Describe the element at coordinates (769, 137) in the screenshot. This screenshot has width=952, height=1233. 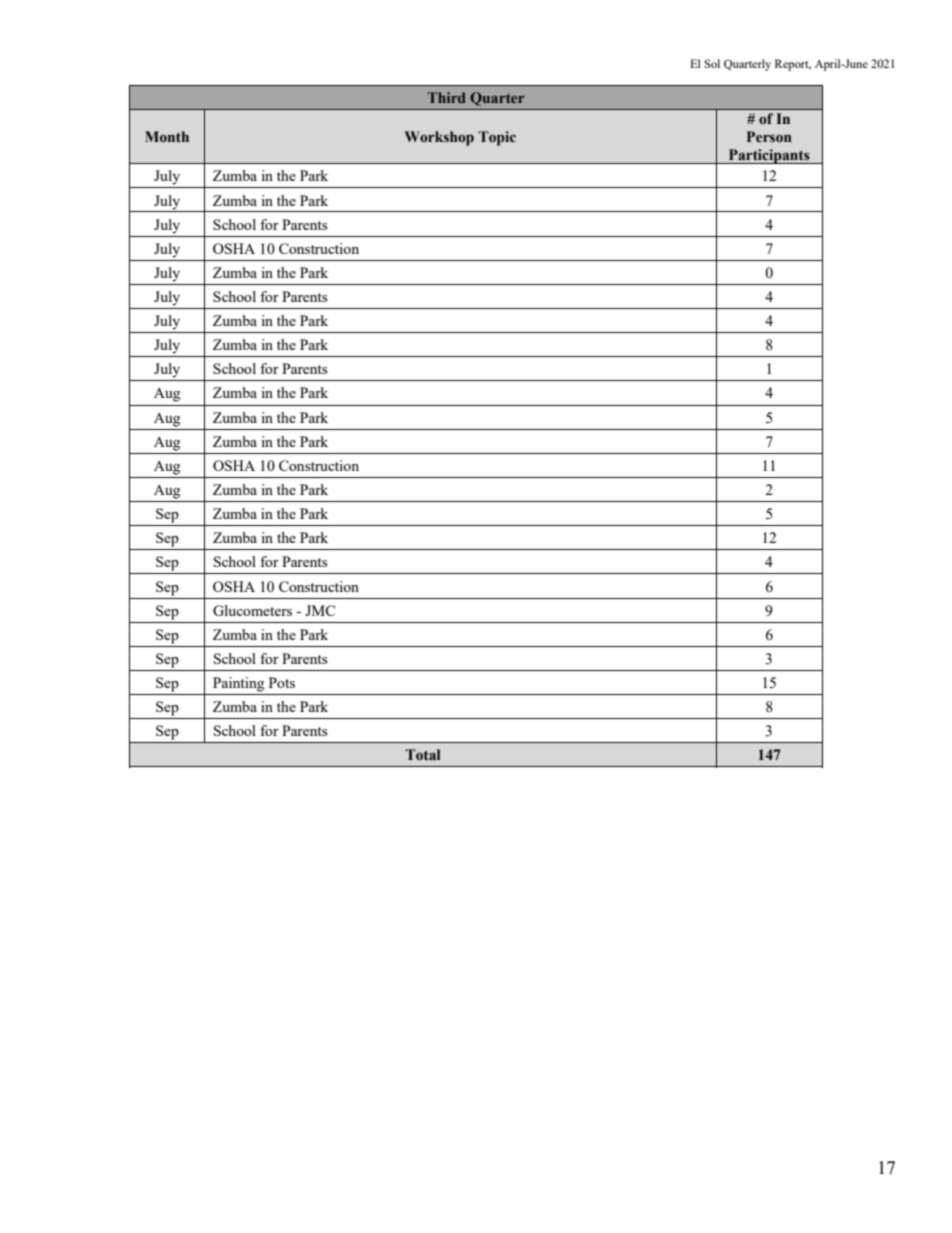
I see `Person` at that location.
